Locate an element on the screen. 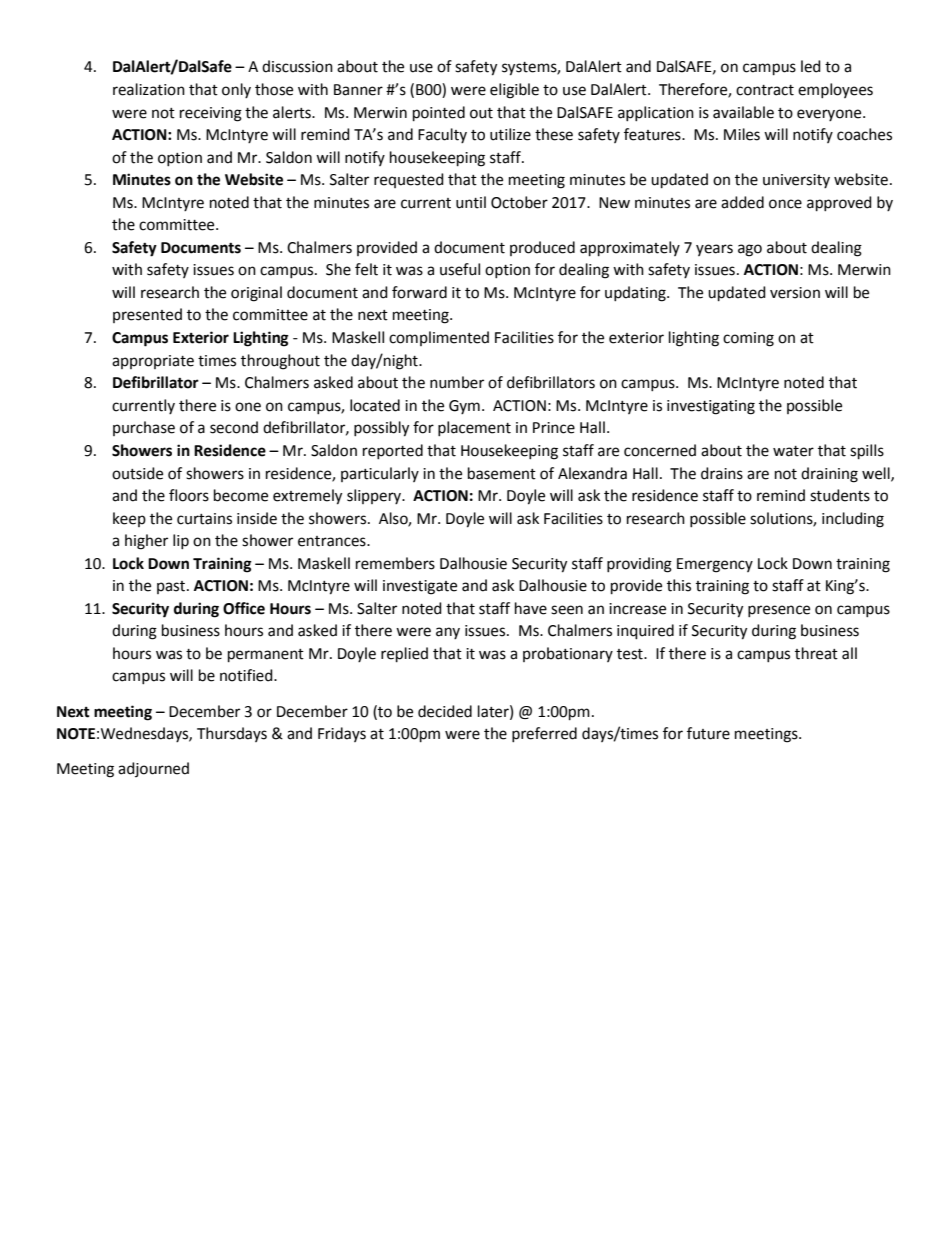 The width and height of the screenshot is (952, 1233). investigating is located at coordinates (711, 407).
